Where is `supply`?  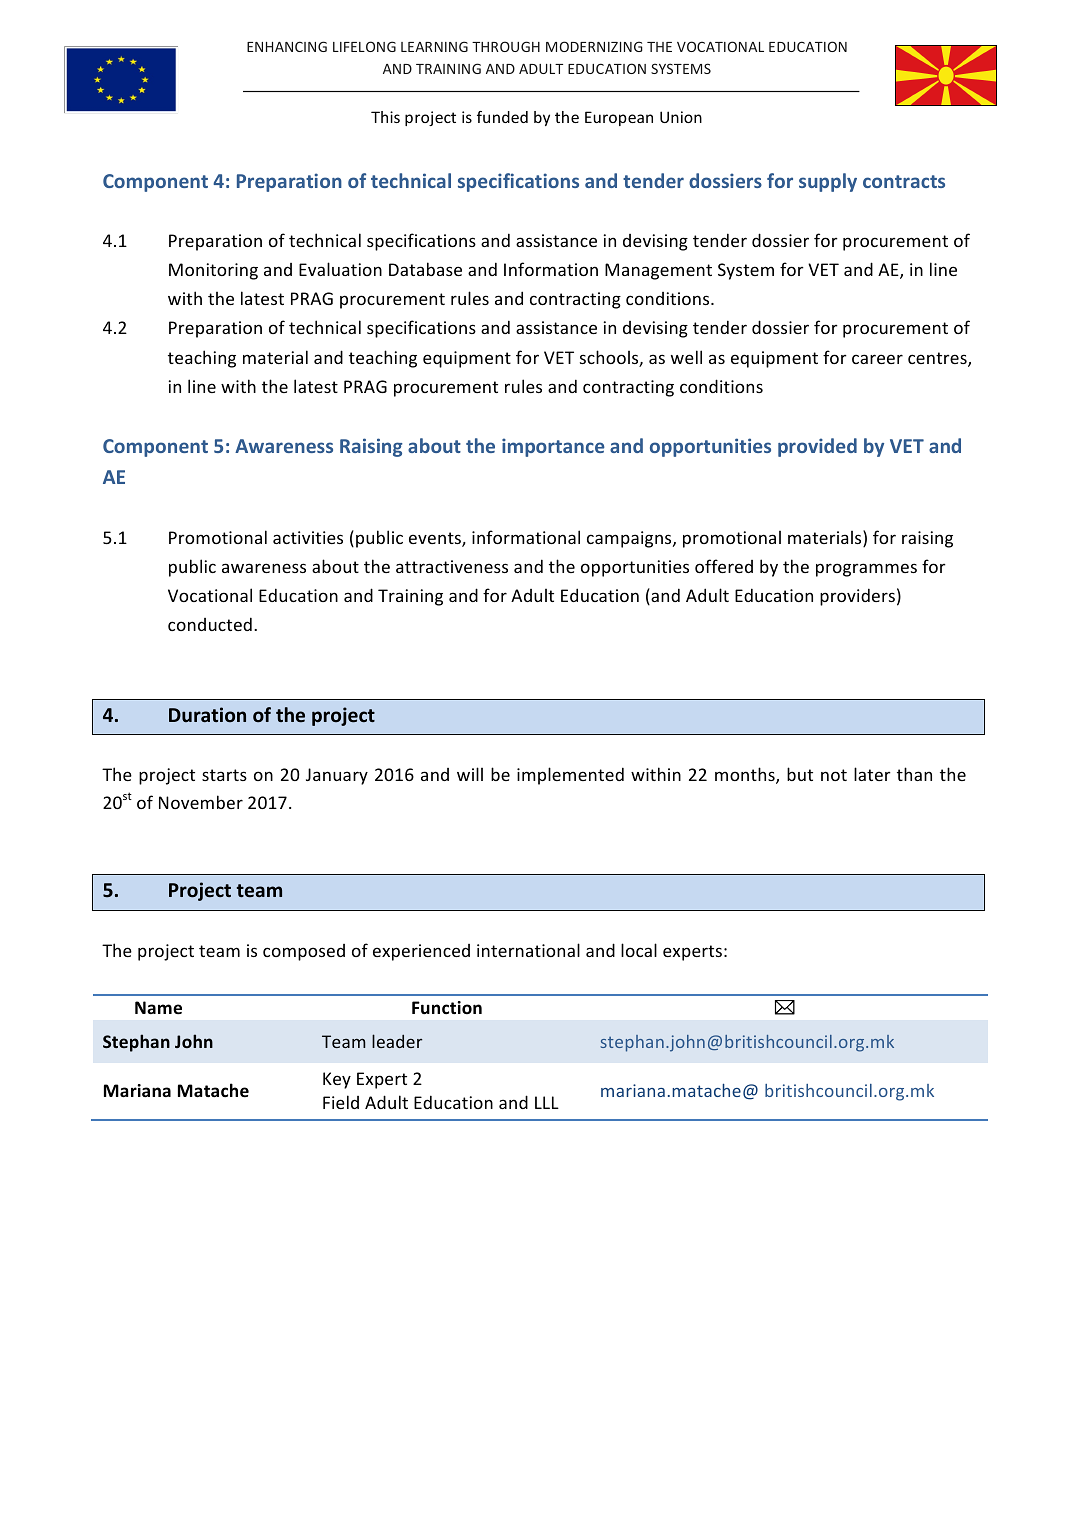 supply is located at coordinates (828, 182).
